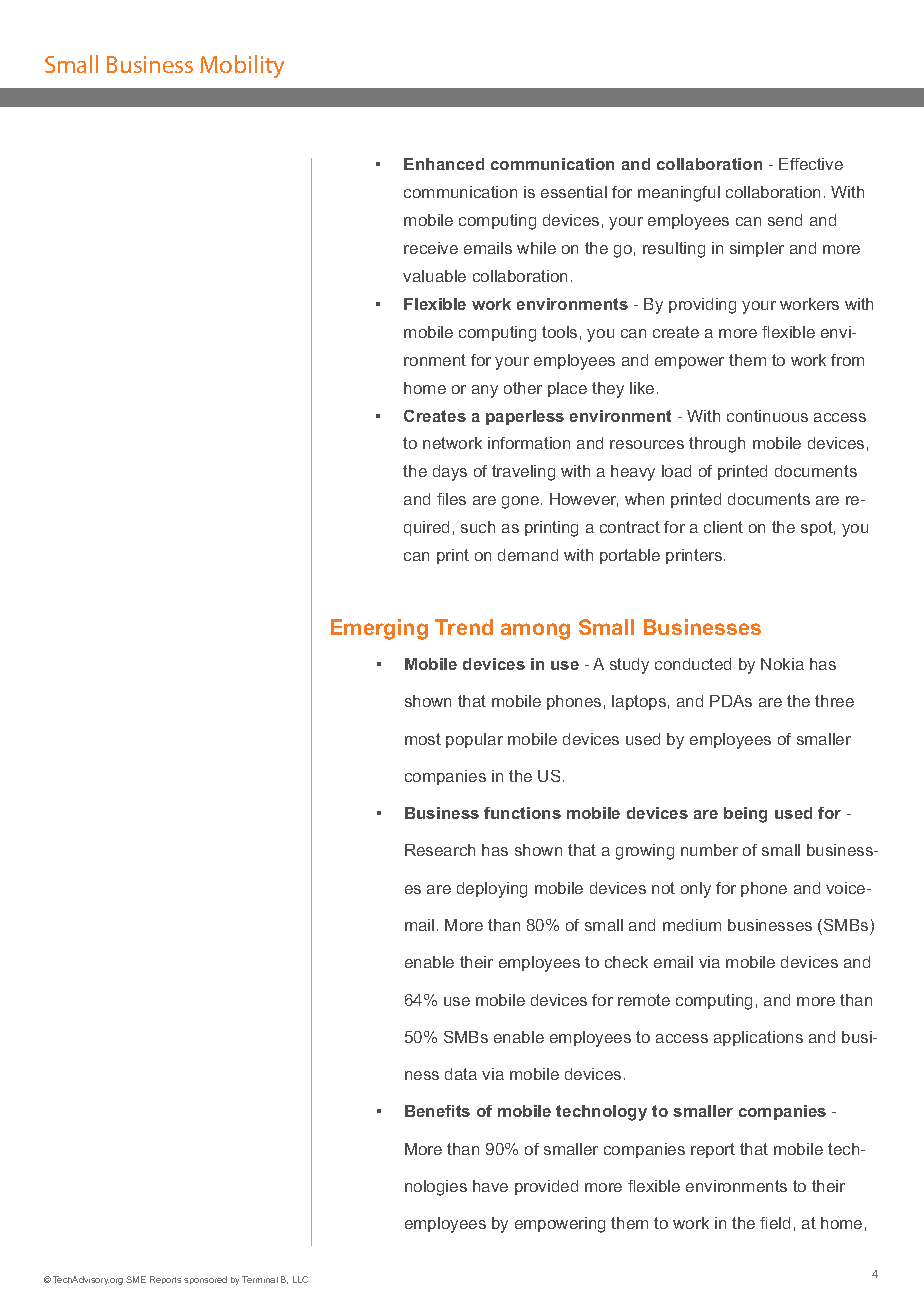 The image size is (924, 1308). I want to click on medium, so click(692, 925).
